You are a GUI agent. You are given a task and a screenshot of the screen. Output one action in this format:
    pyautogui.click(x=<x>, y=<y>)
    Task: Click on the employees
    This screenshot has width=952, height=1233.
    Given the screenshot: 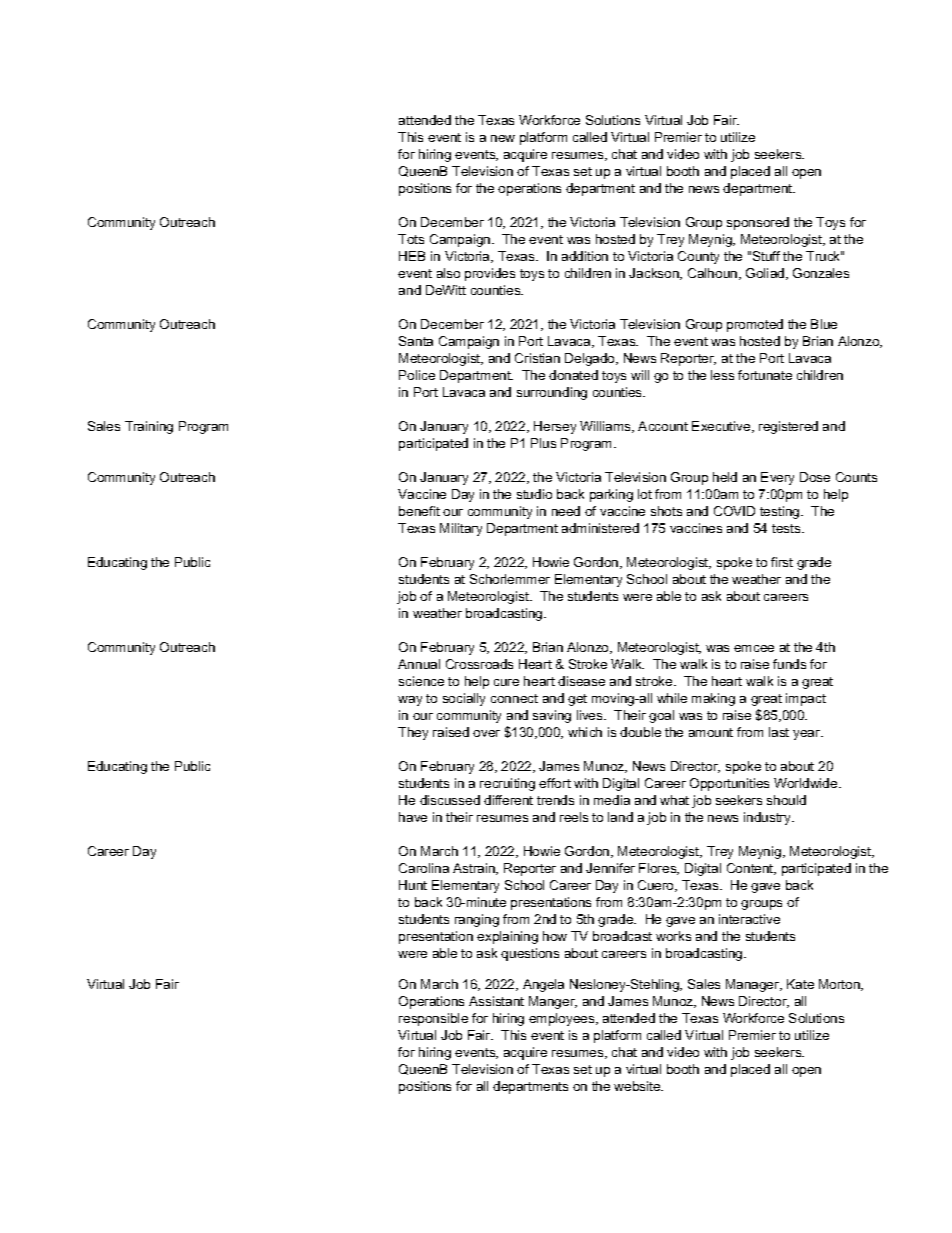 What is the action you would take?
    pyautogui.click(x=563, y=1019)
